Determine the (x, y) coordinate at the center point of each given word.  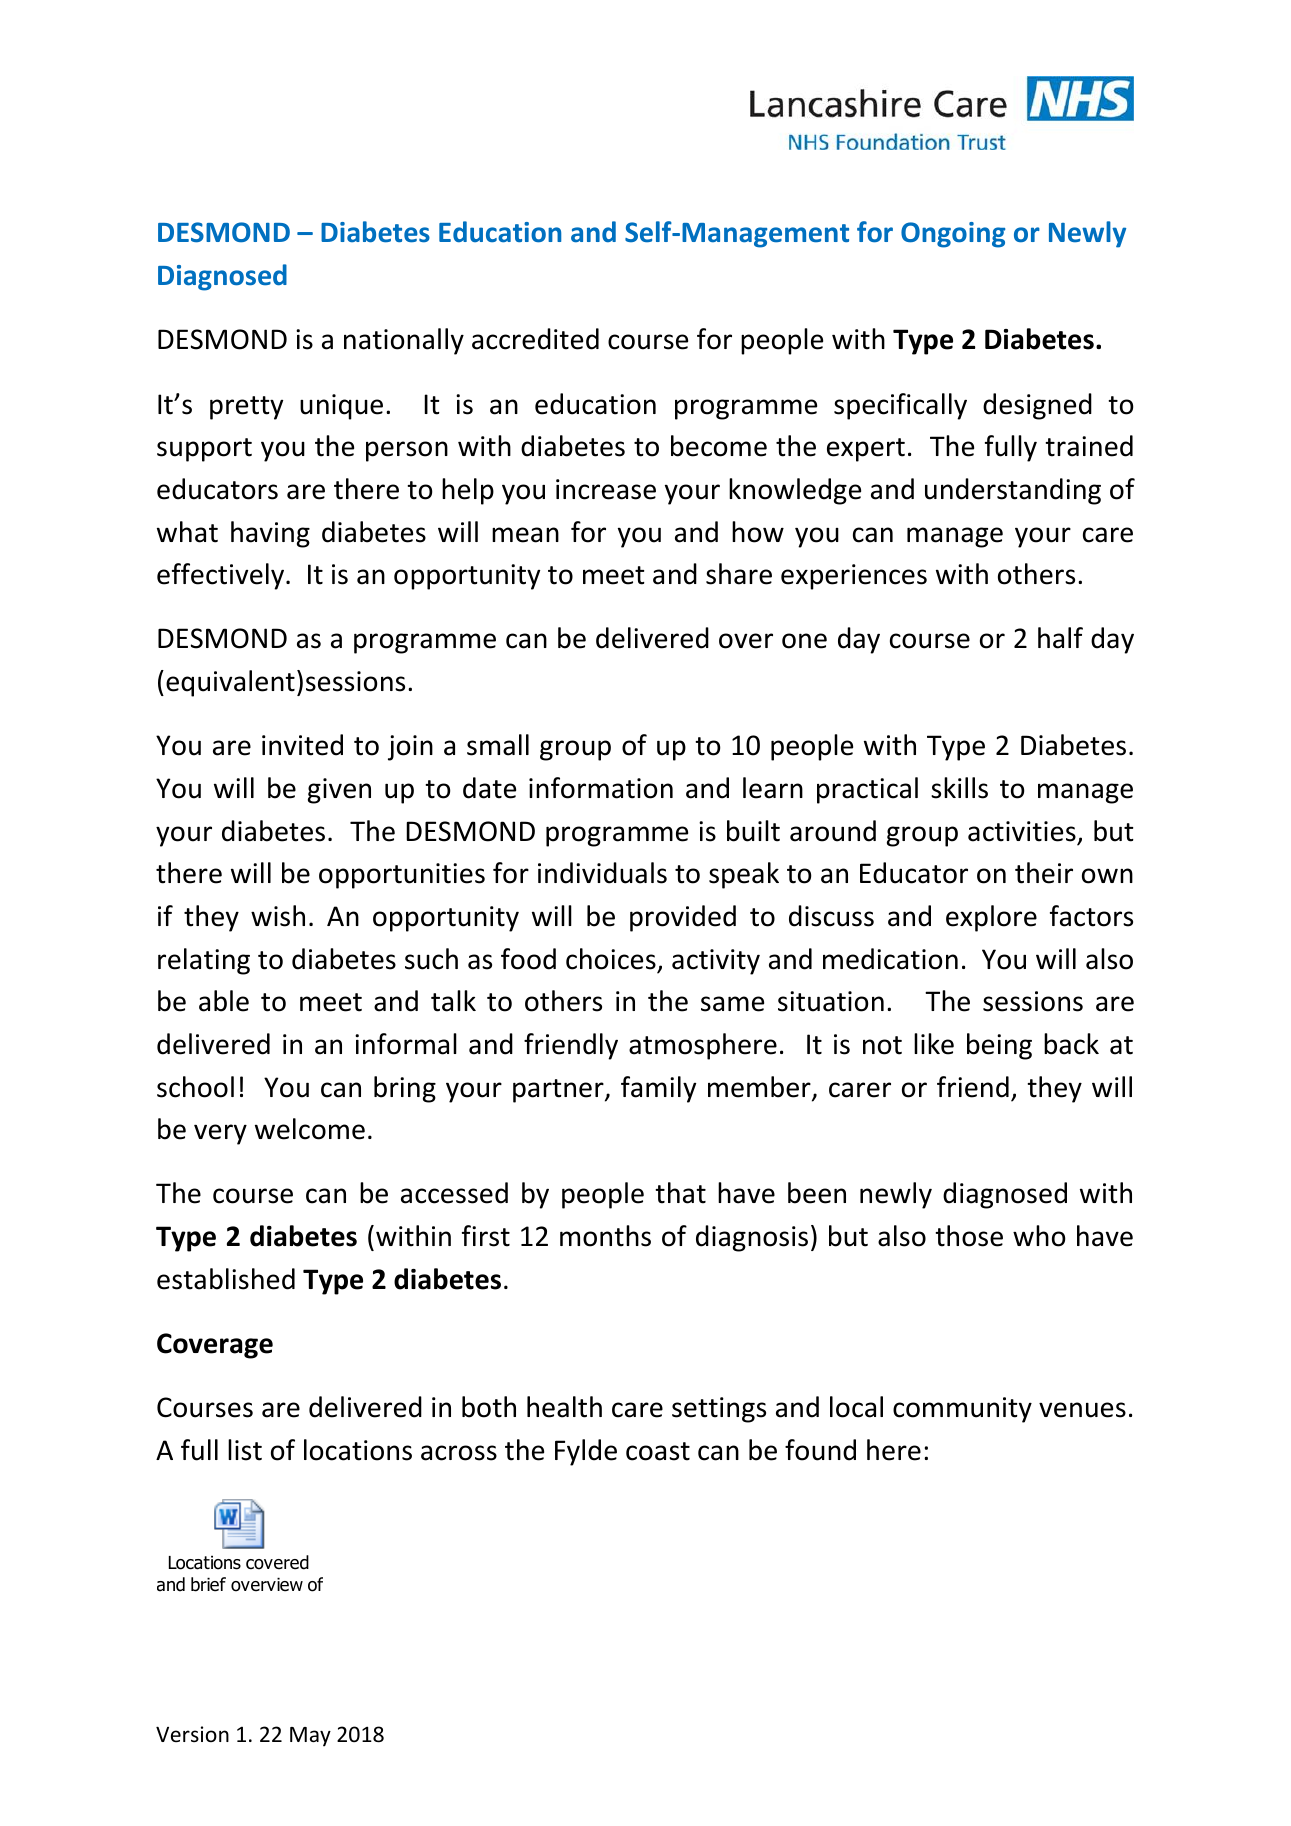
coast (658, 1451)
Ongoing (953, 235)
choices (611, 959)
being (999, 1046)
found (820, 1450)
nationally (404, 341)
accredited (535, 339)
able (224, 1001)
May (310, 1737)
